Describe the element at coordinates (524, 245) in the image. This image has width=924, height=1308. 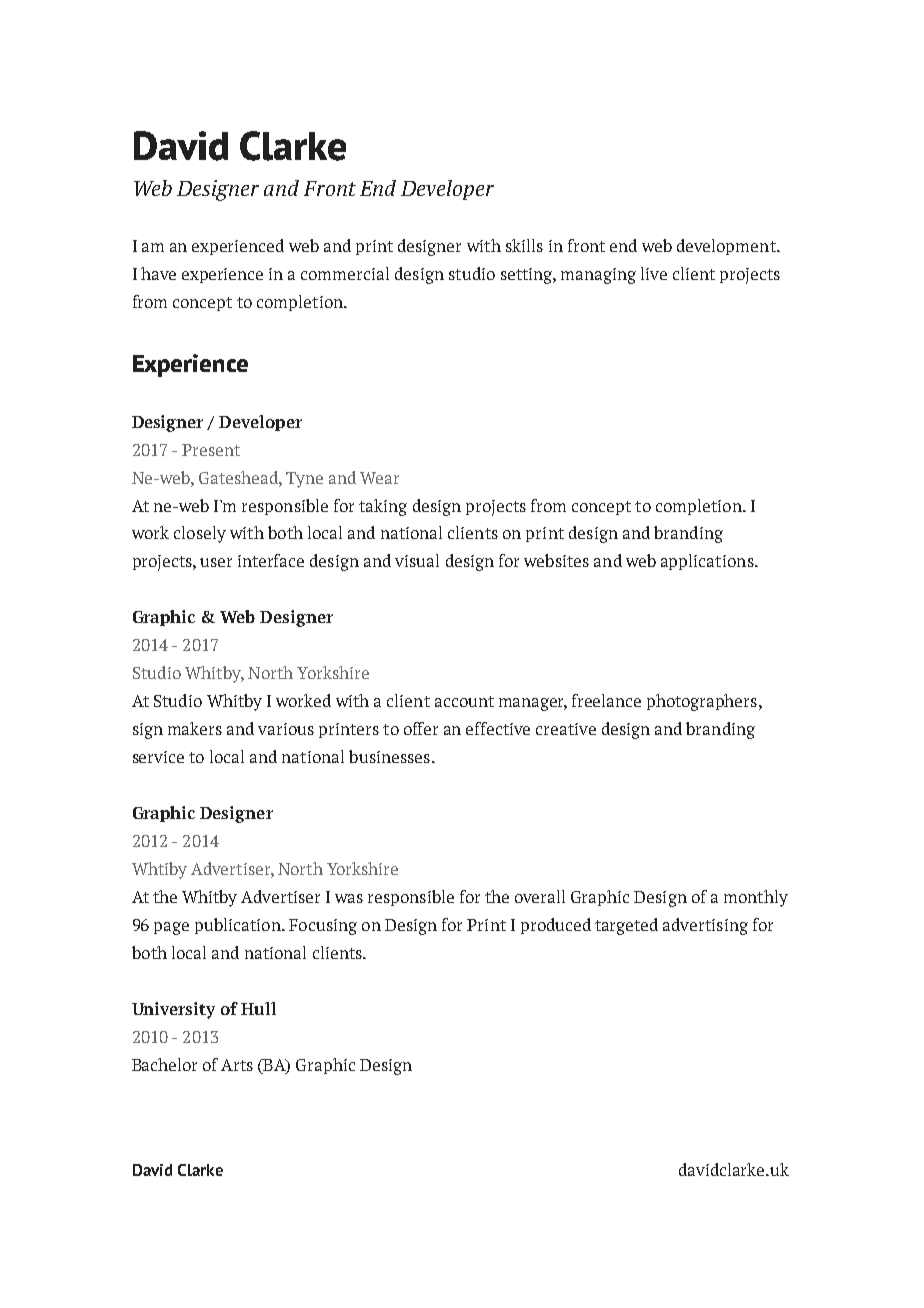
I see `skills` at that location.
